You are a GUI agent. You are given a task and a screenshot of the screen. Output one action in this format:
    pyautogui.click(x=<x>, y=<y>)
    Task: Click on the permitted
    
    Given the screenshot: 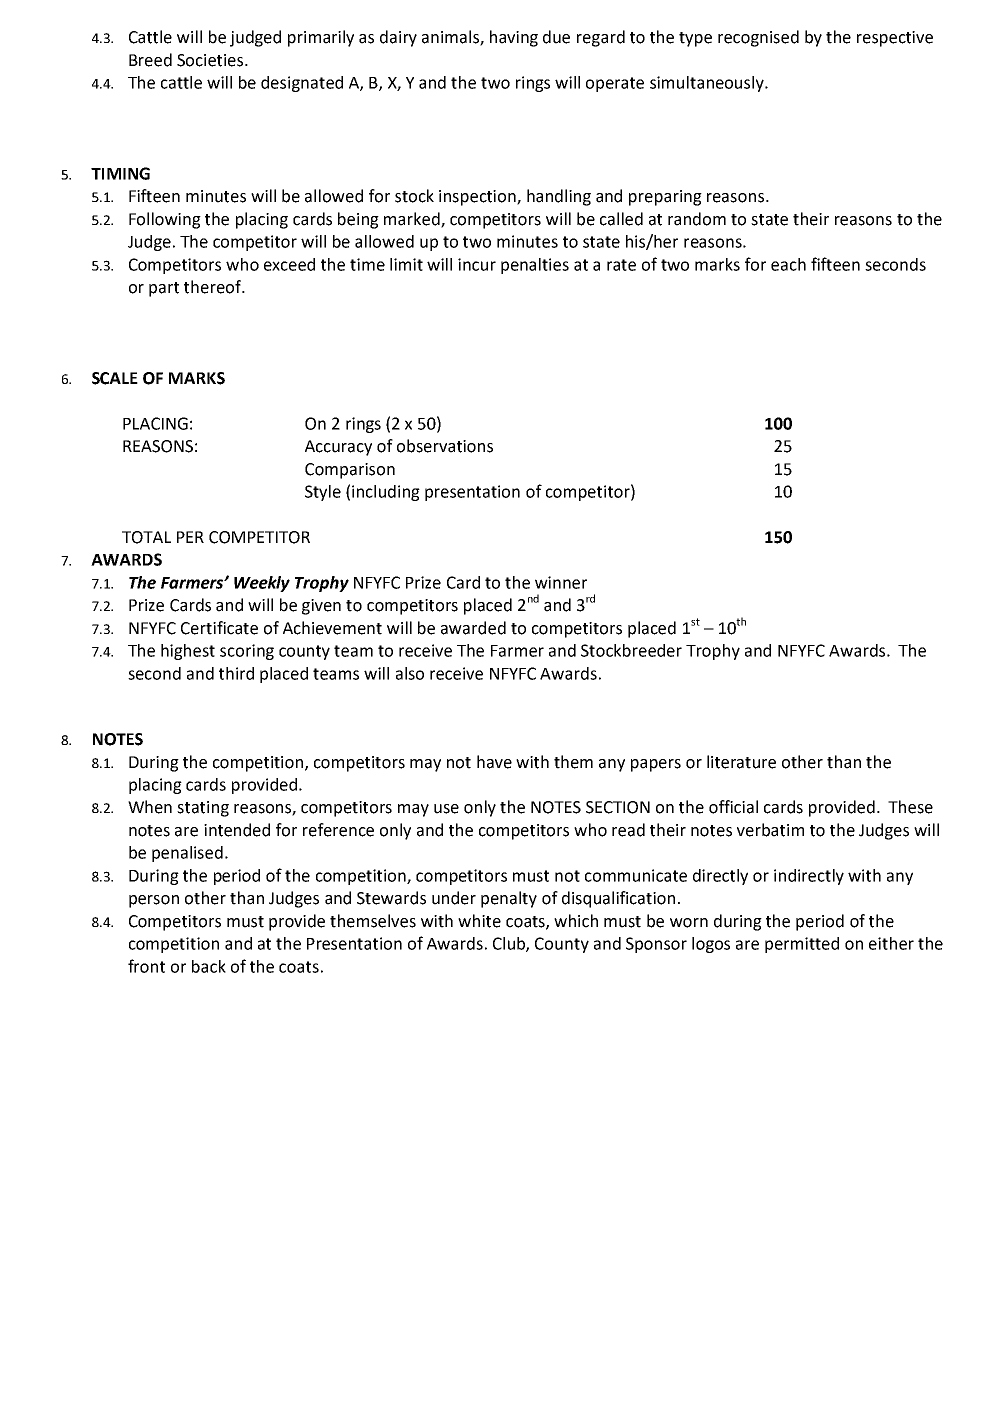 What is the action you would take?
    pyautogui.click(x=802, y=945)
